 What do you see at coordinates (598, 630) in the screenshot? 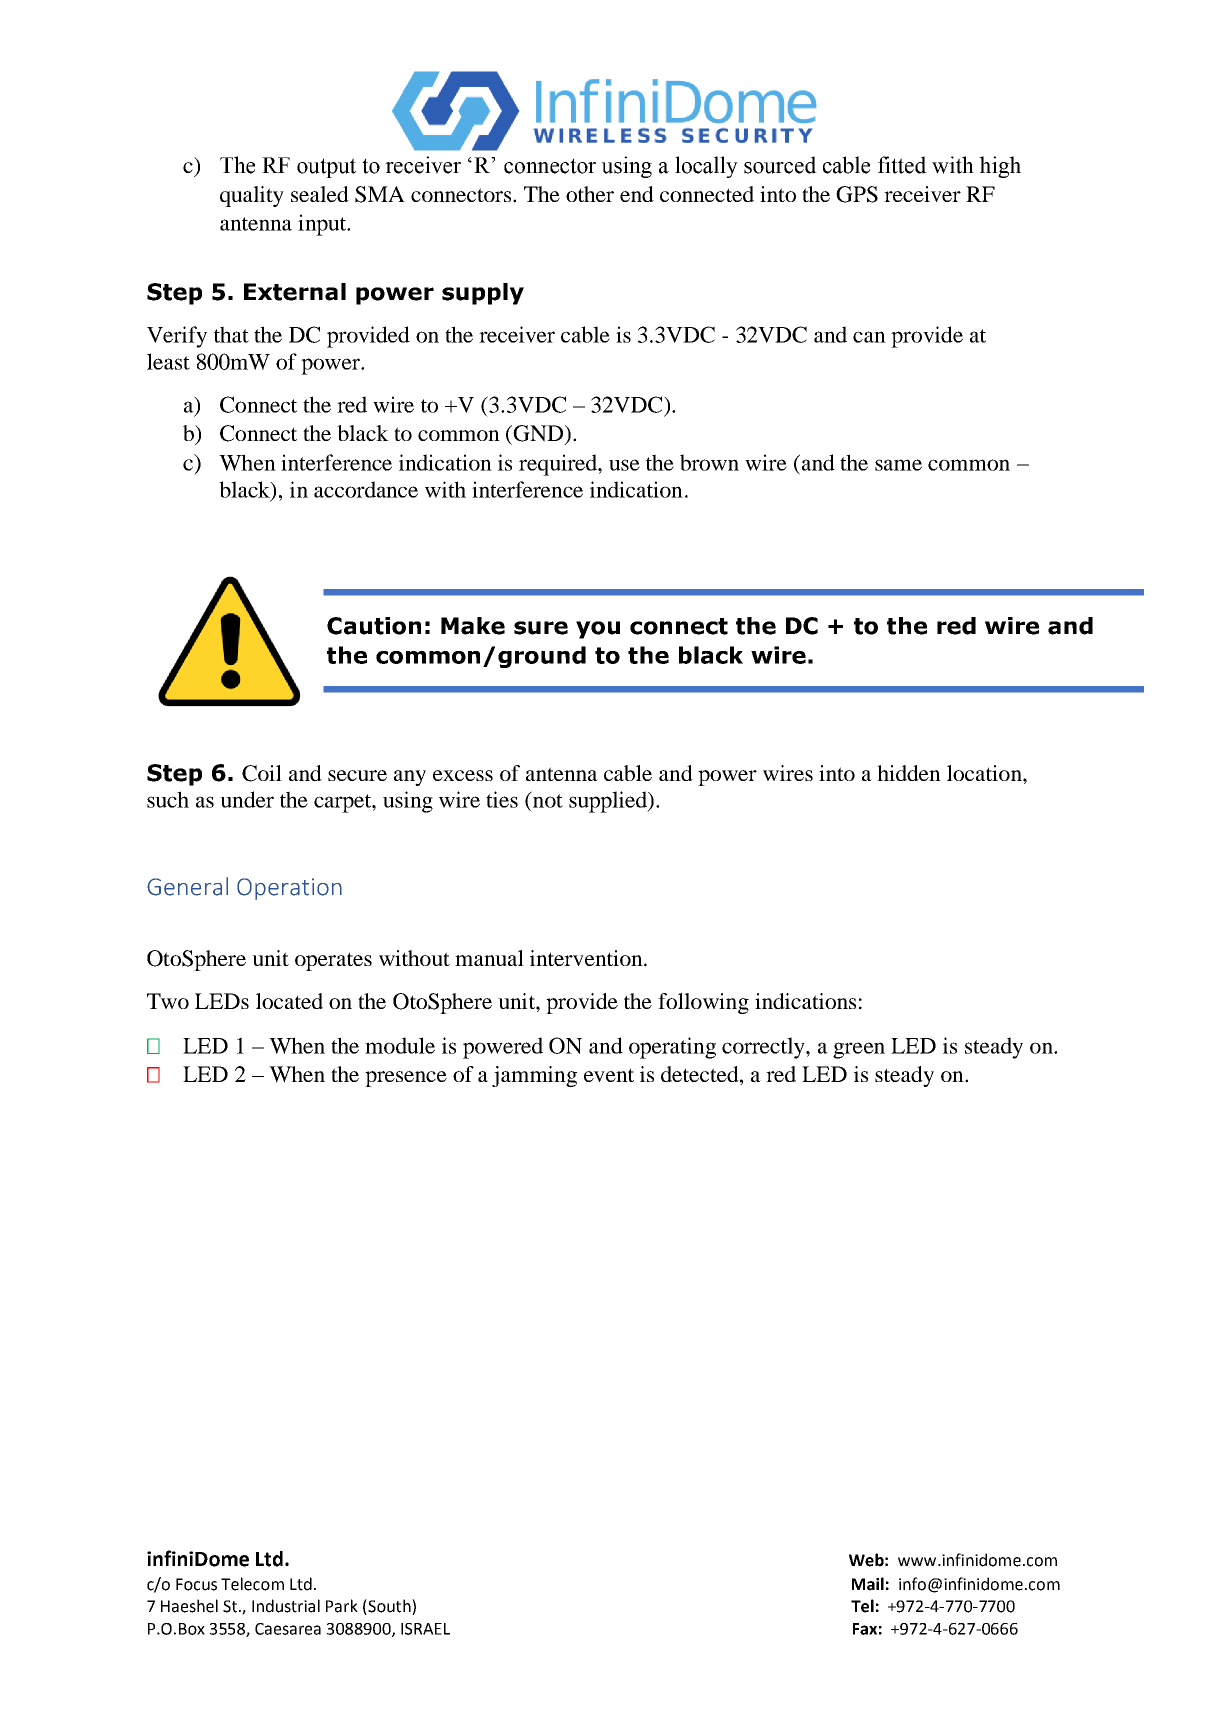
I see `you` at bounding box center [598, 630].
